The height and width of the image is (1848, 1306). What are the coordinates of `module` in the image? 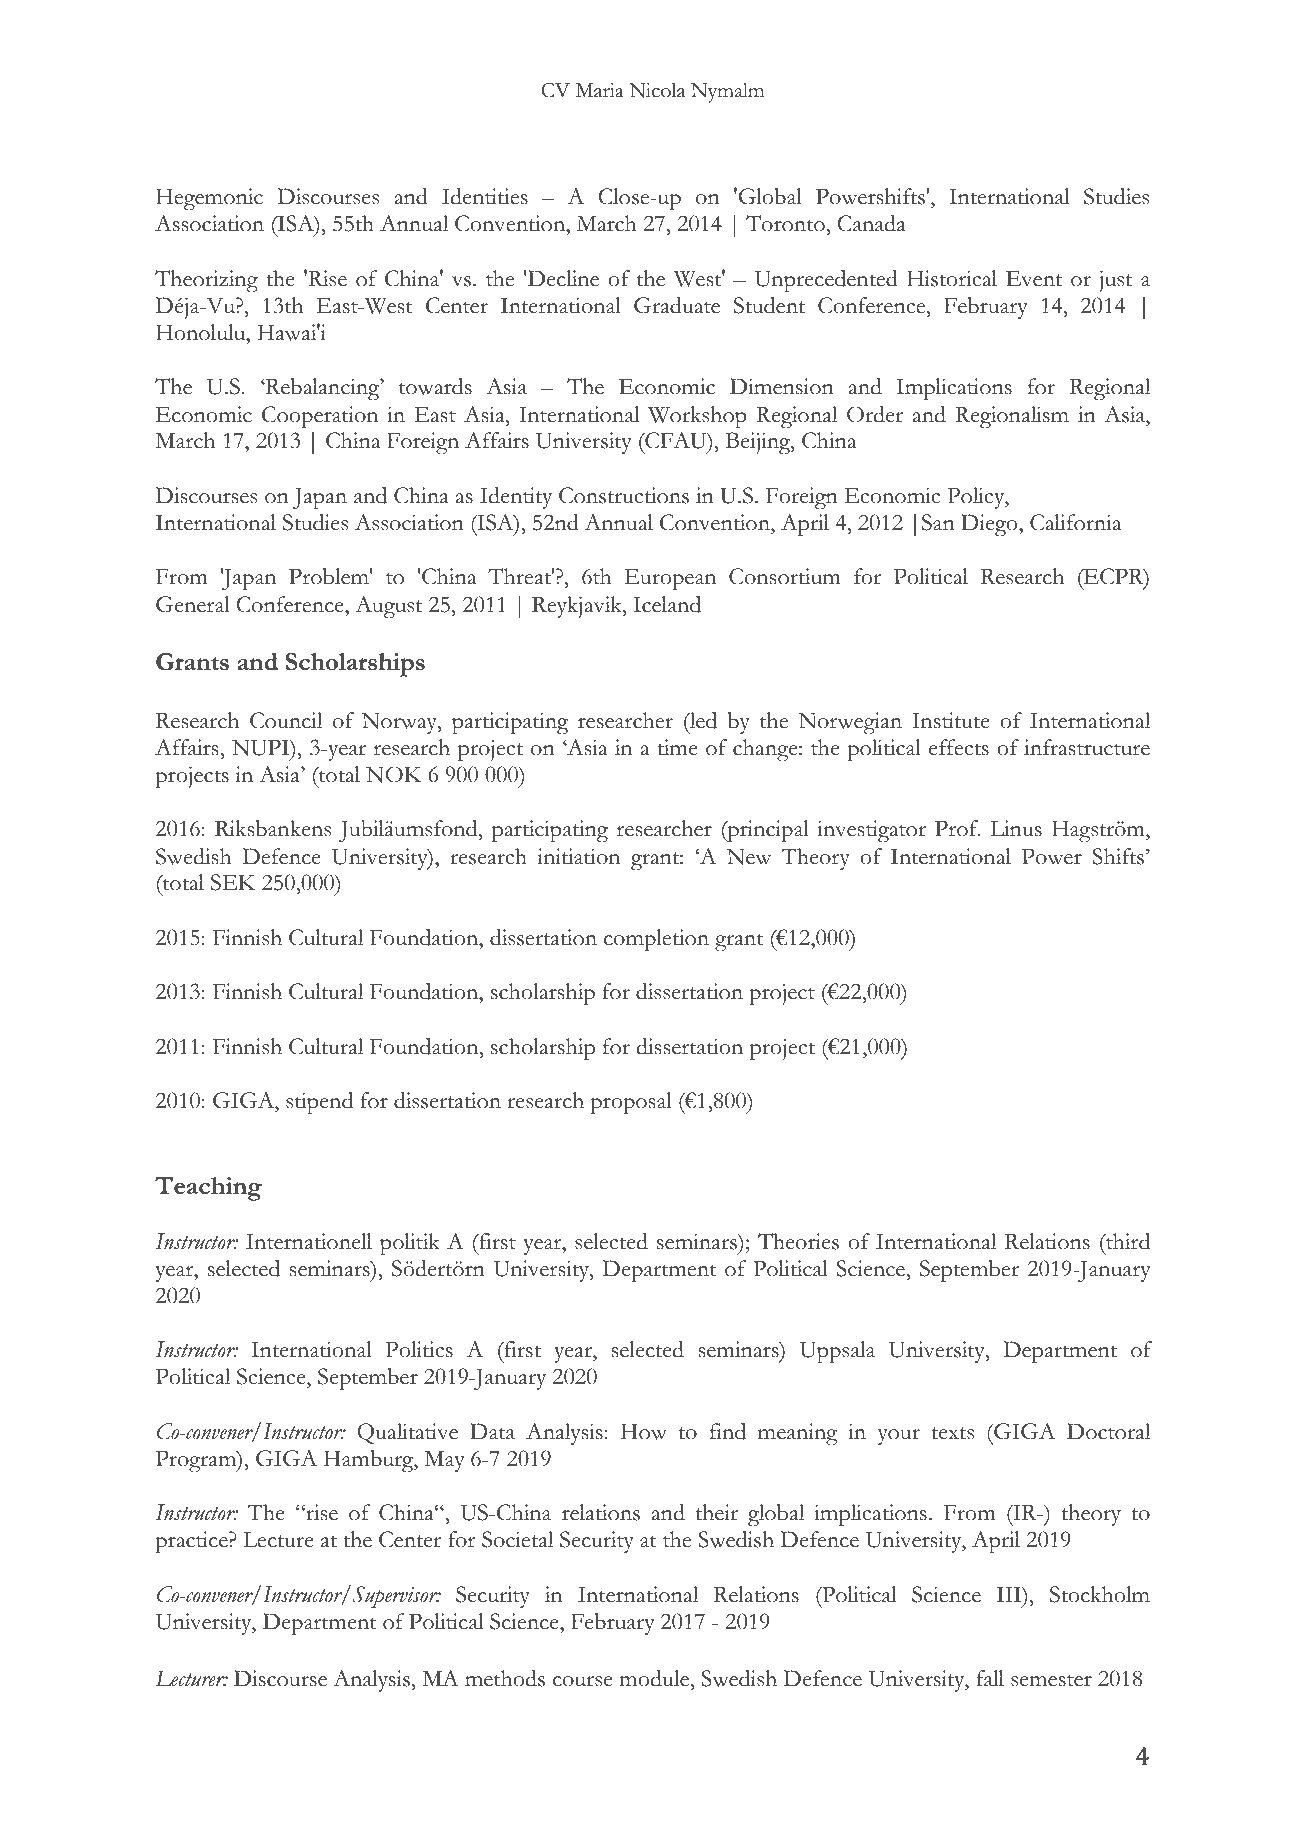 It's located at (655, 1678).
